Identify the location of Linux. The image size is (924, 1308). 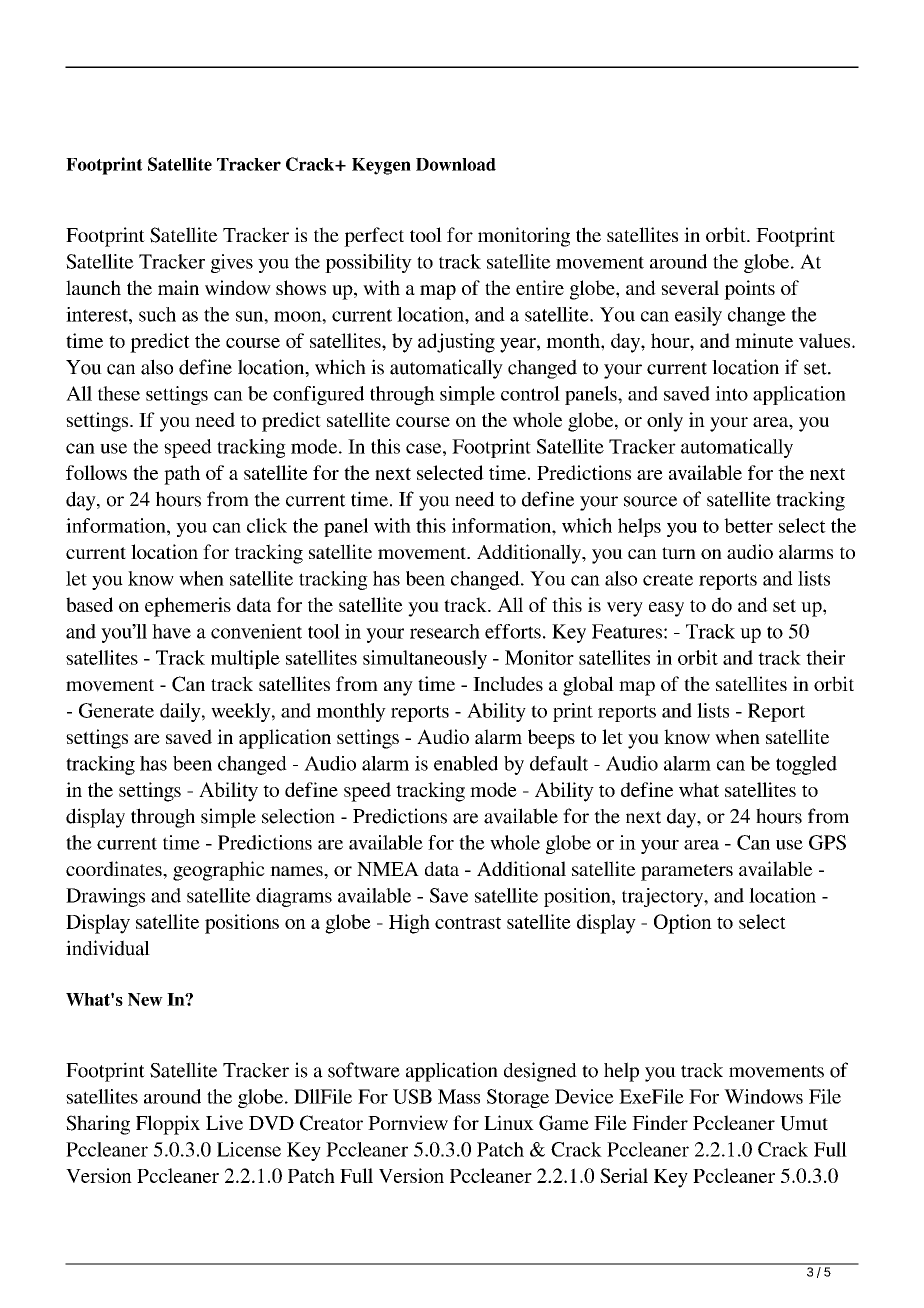
(509, 1122).
